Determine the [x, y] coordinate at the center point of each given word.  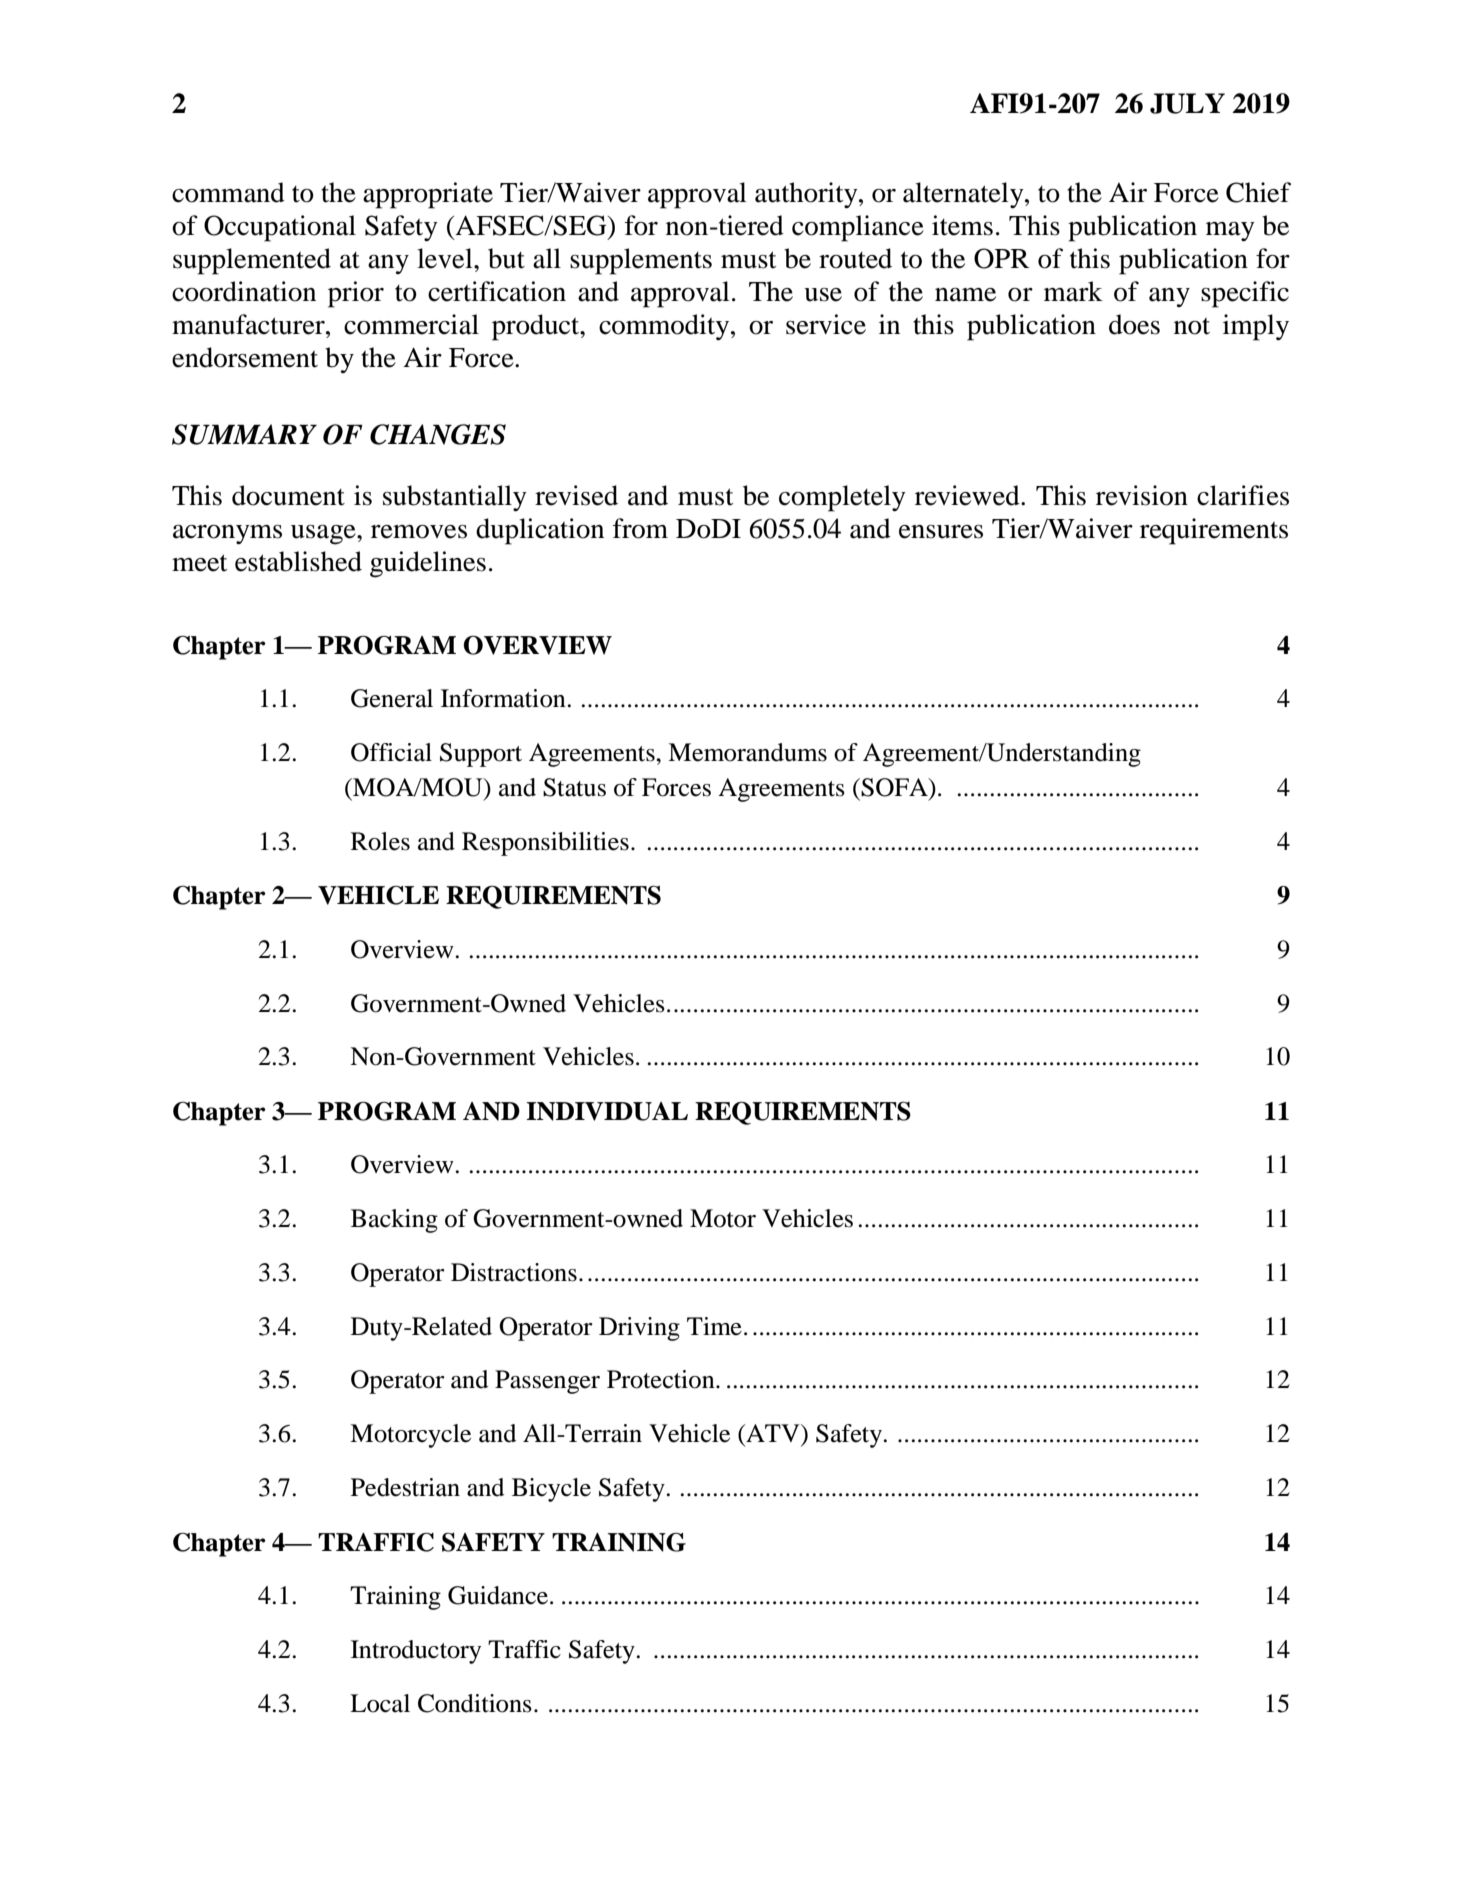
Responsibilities [545, 844]
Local [380, 1703]
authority [807, 195]
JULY [1187, 103]
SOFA [895, 787]
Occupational [280, 228]
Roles [380, 841]
